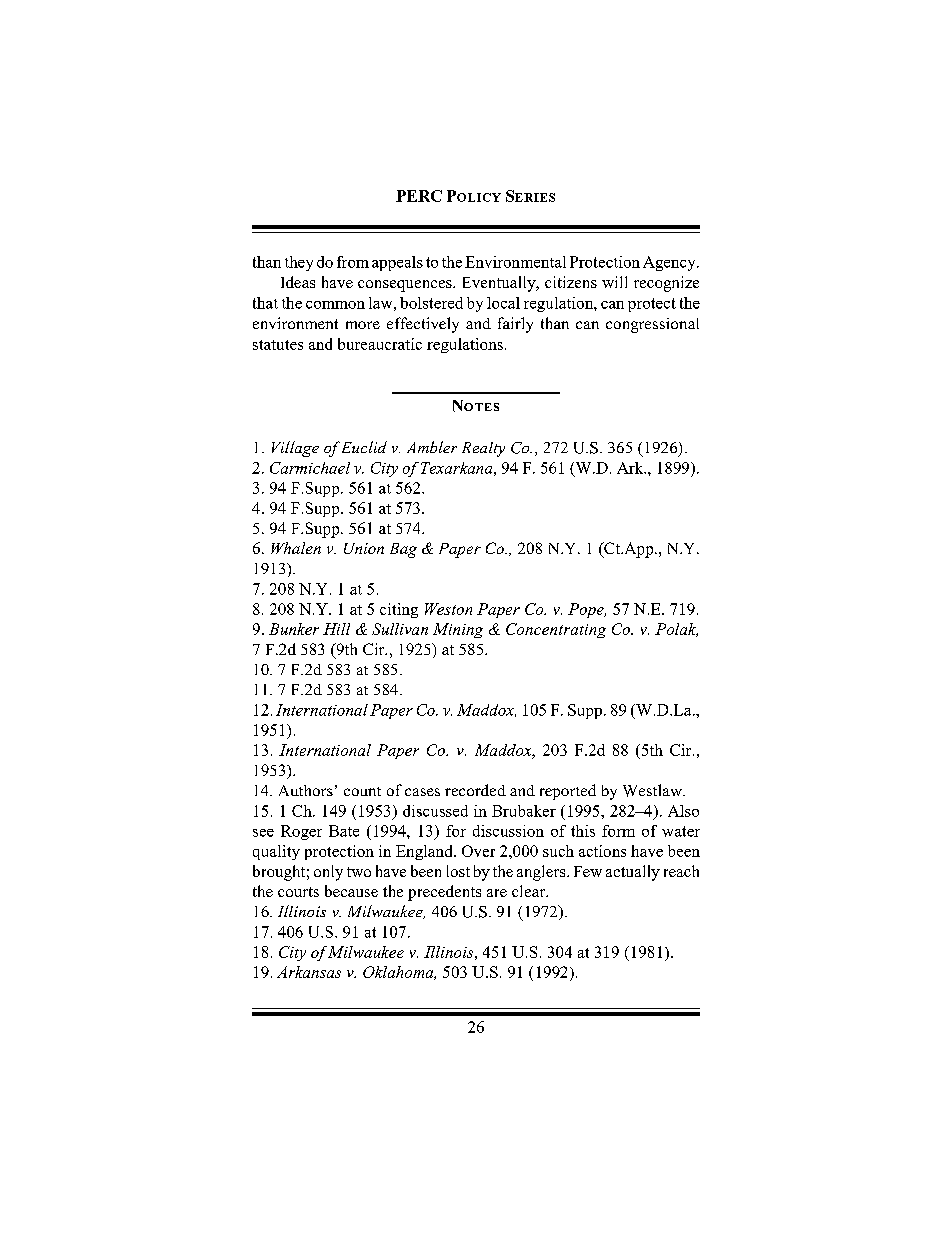  I want to click on Arkansas, so click(309, 972).
